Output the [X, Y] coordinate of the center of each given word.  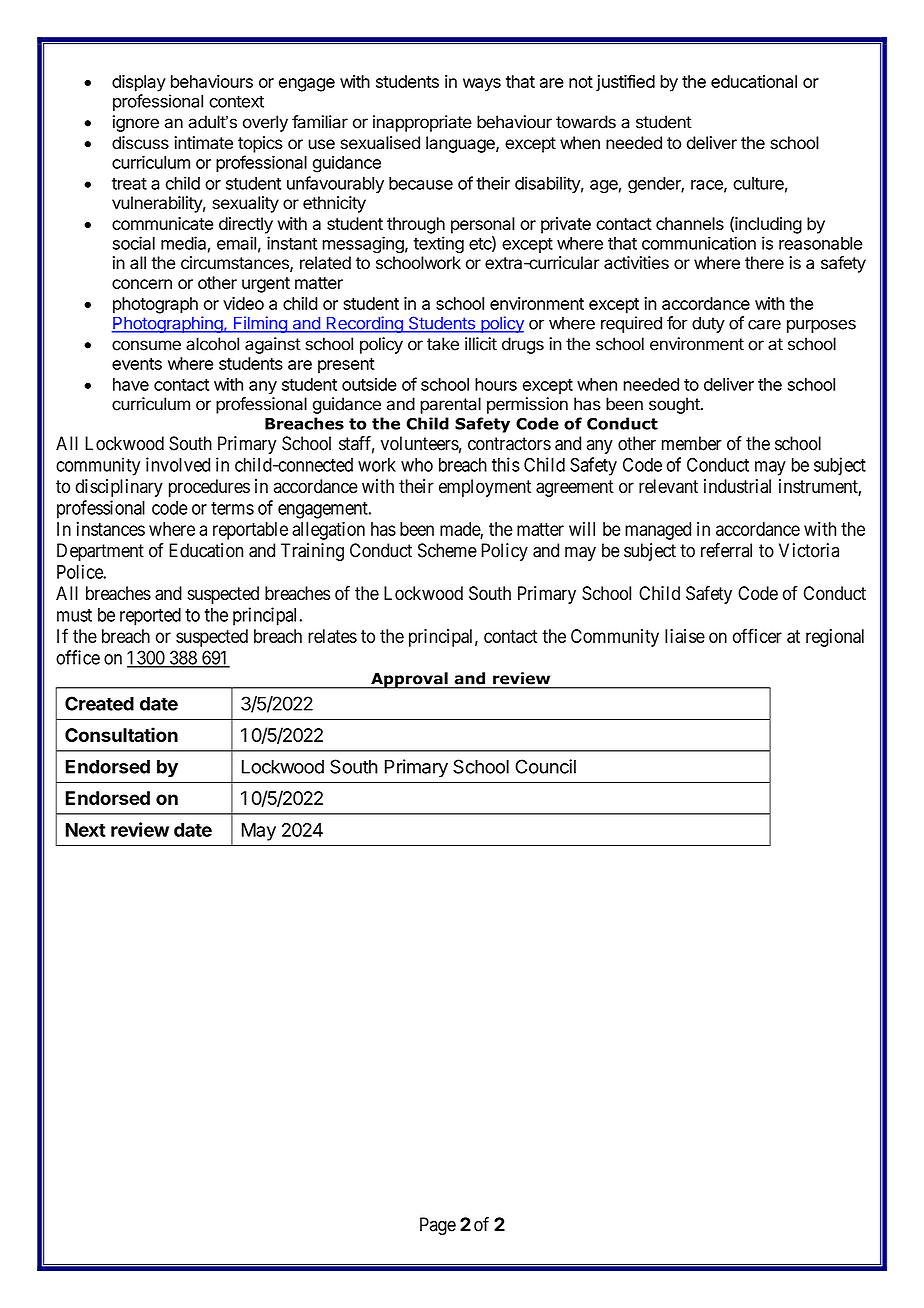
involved [178, 464]
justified [625, 83]
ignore [136, 123]
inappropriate [422, 123]
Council [545, 766]
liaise [685, 636]
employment [485, 488]
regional [835, 638]
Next [85, 830]
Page [438, 1226]
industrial [737, 486]
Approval [409, 680]
